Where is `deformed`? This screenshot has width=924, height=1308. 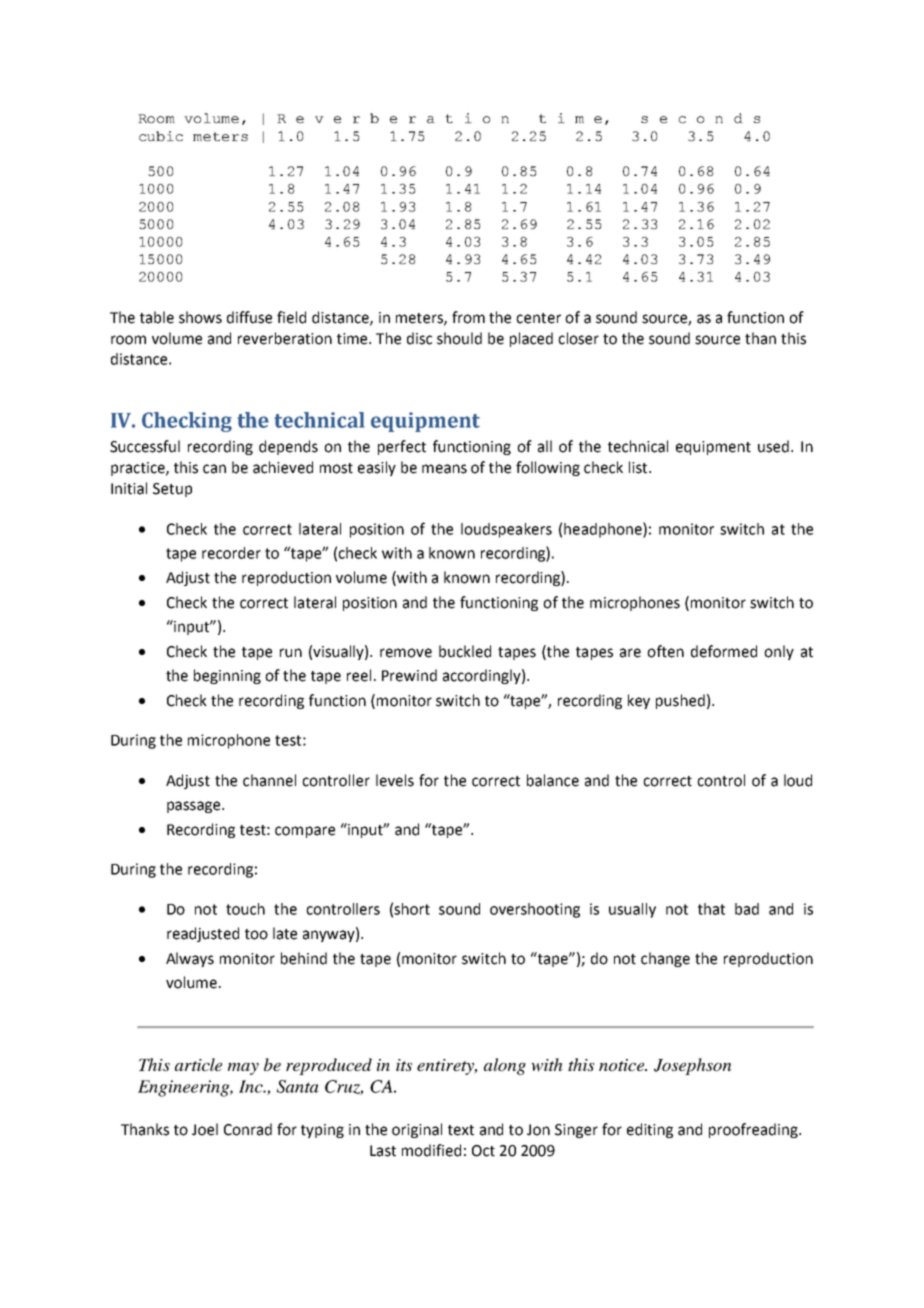 deformed is located at coordinates (724, 651).
